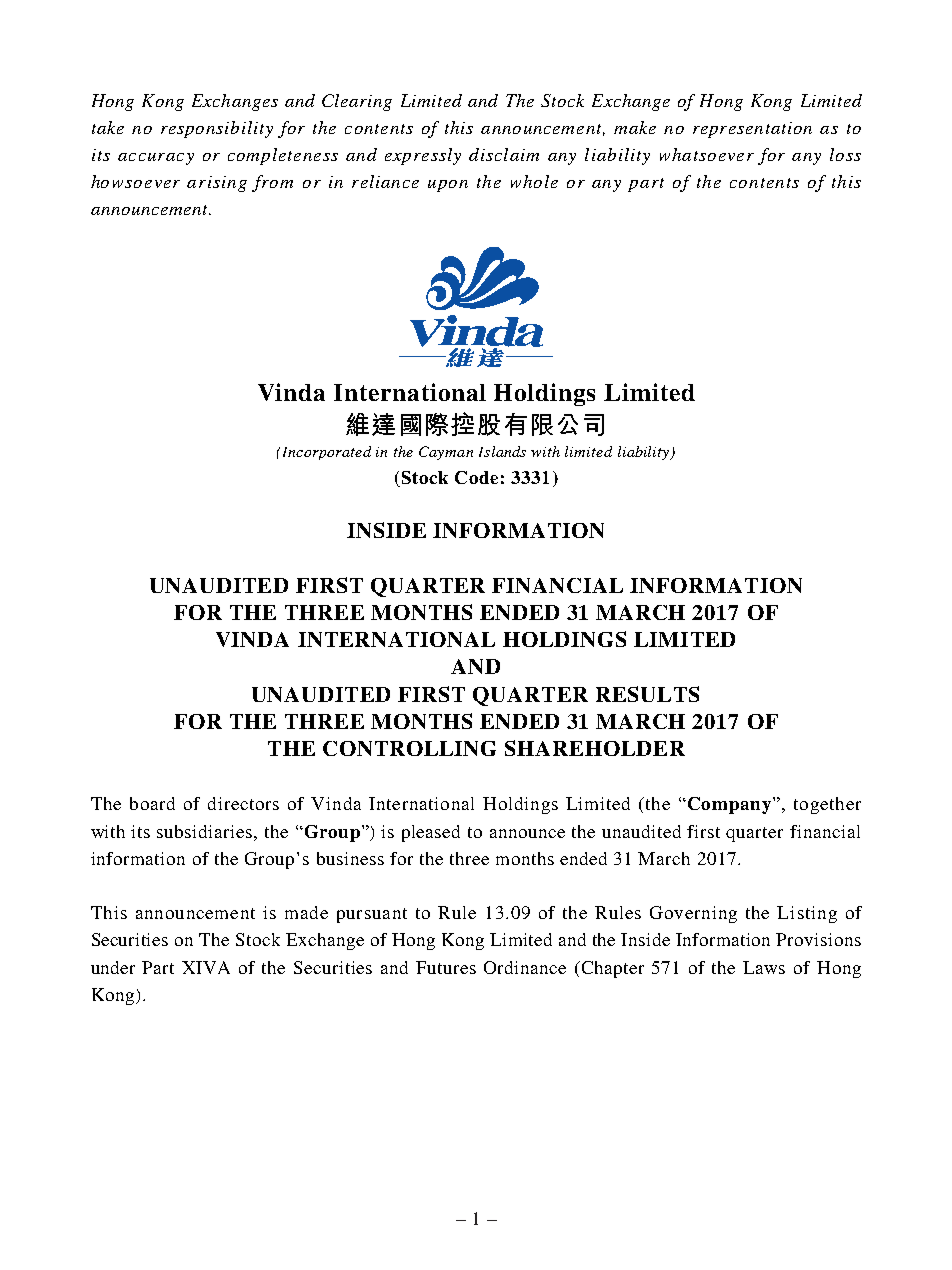 The width and height of the page is (952, 1270). I want to click on responsibility, so click(217, 129).
